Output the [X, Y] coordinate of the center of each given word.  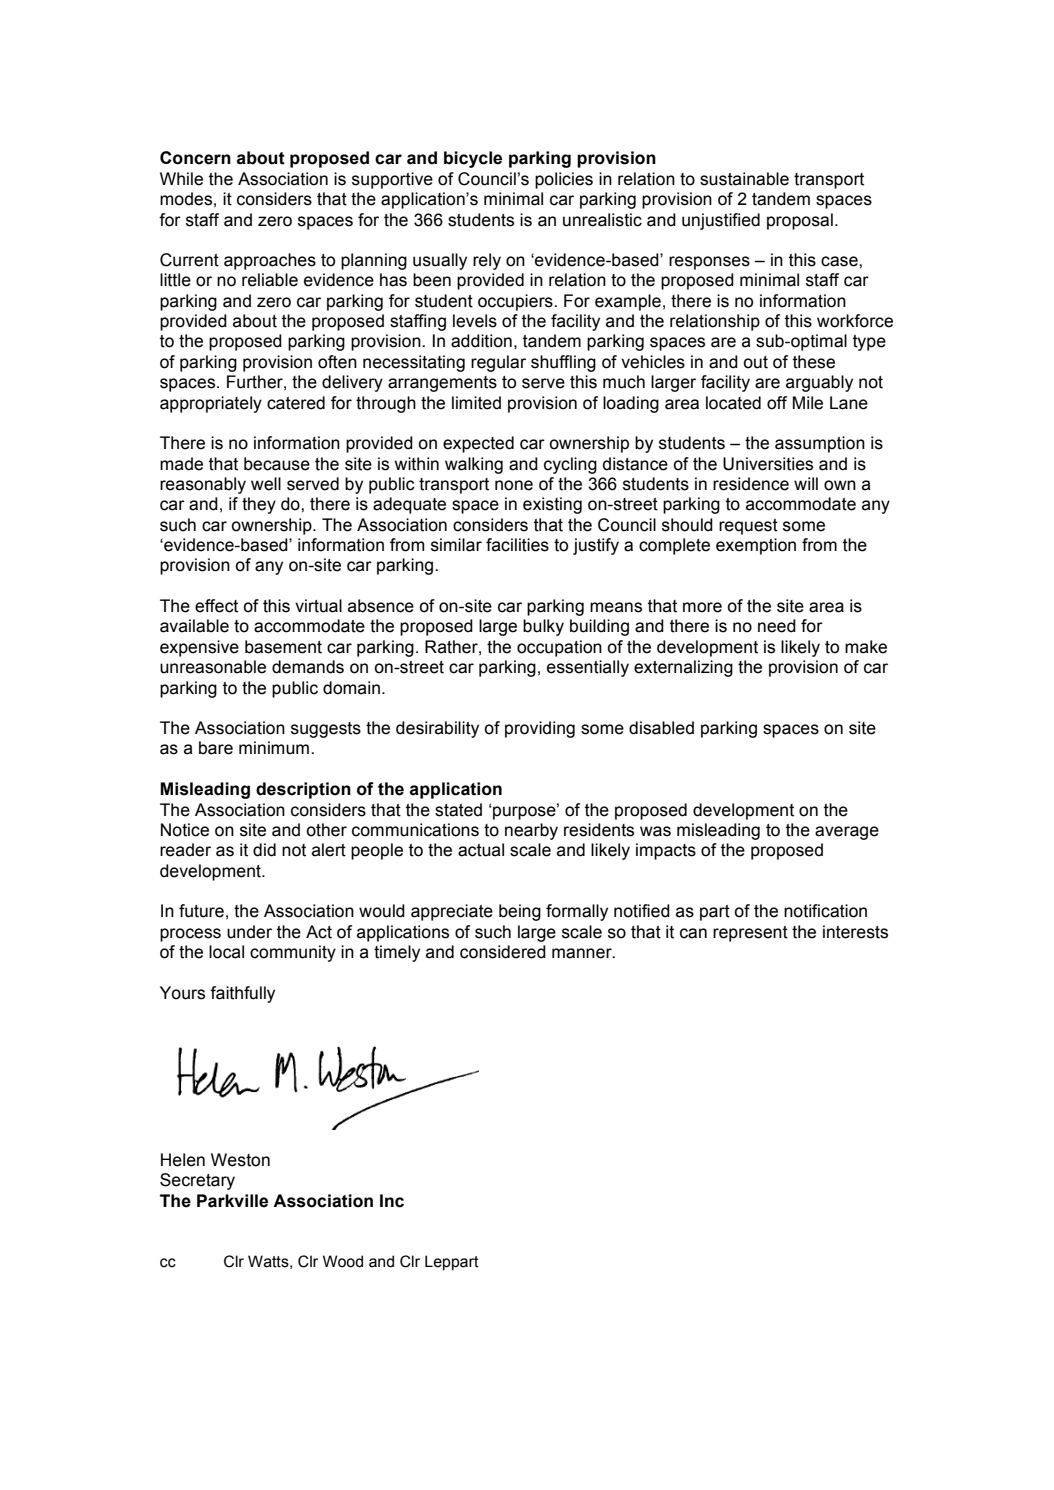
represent [750, 934]
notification [825, 911]
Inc [392, 1201]
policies [564, 180]
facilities [517, 545]
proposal [800, 221]
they [259, 505]
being [520, 912]
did [264, 850]
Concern [195, 158]
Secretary [197, 1181]
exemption [756, 546]
